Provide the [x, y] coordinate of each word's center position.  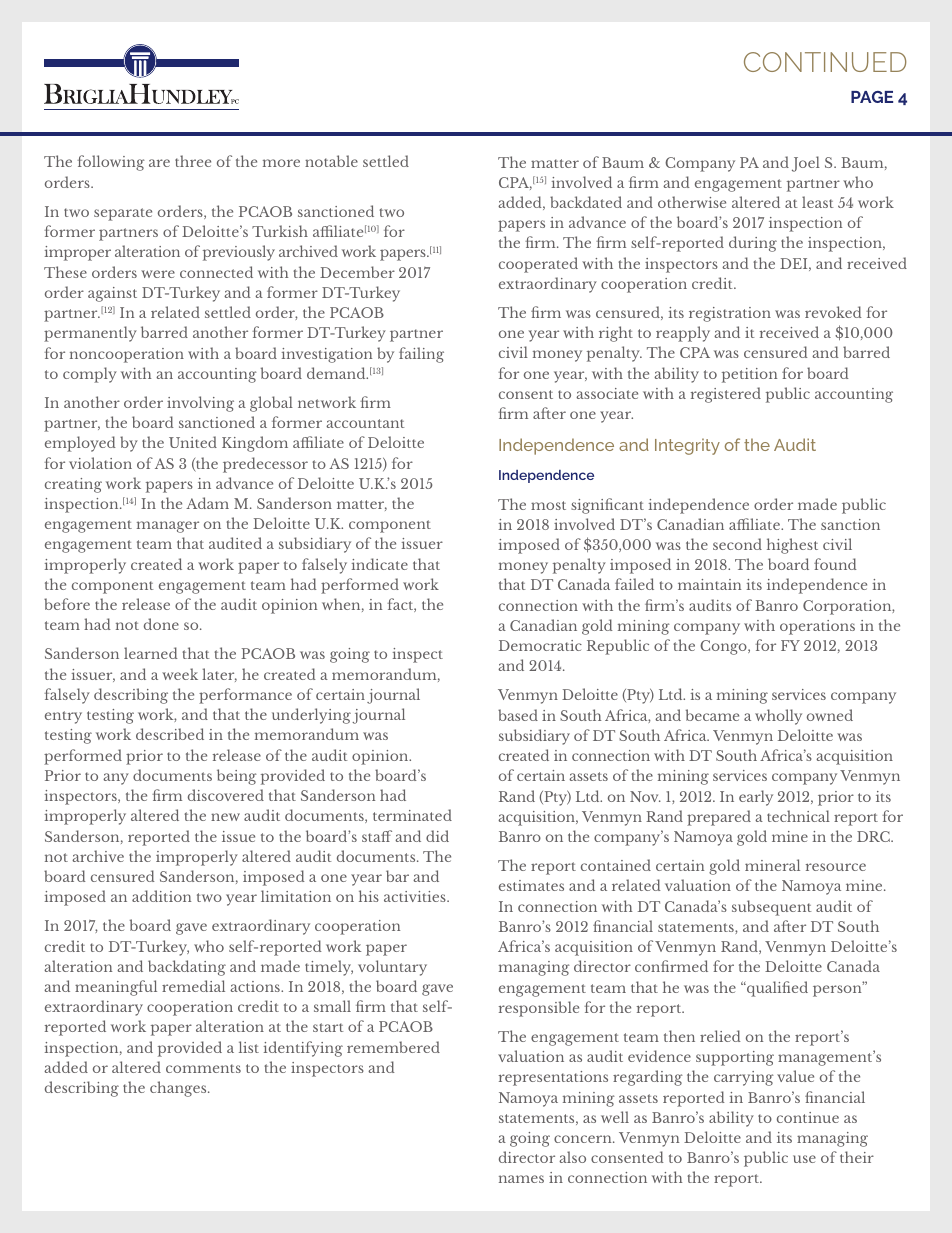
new [225, 817]
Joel [806, 164]
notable [331, 161]
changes [179, 1089]
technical [798, 816]
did [437, 836]
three [193, 161]
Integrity [687, 446]
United [193, 442]
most [548, 505]
